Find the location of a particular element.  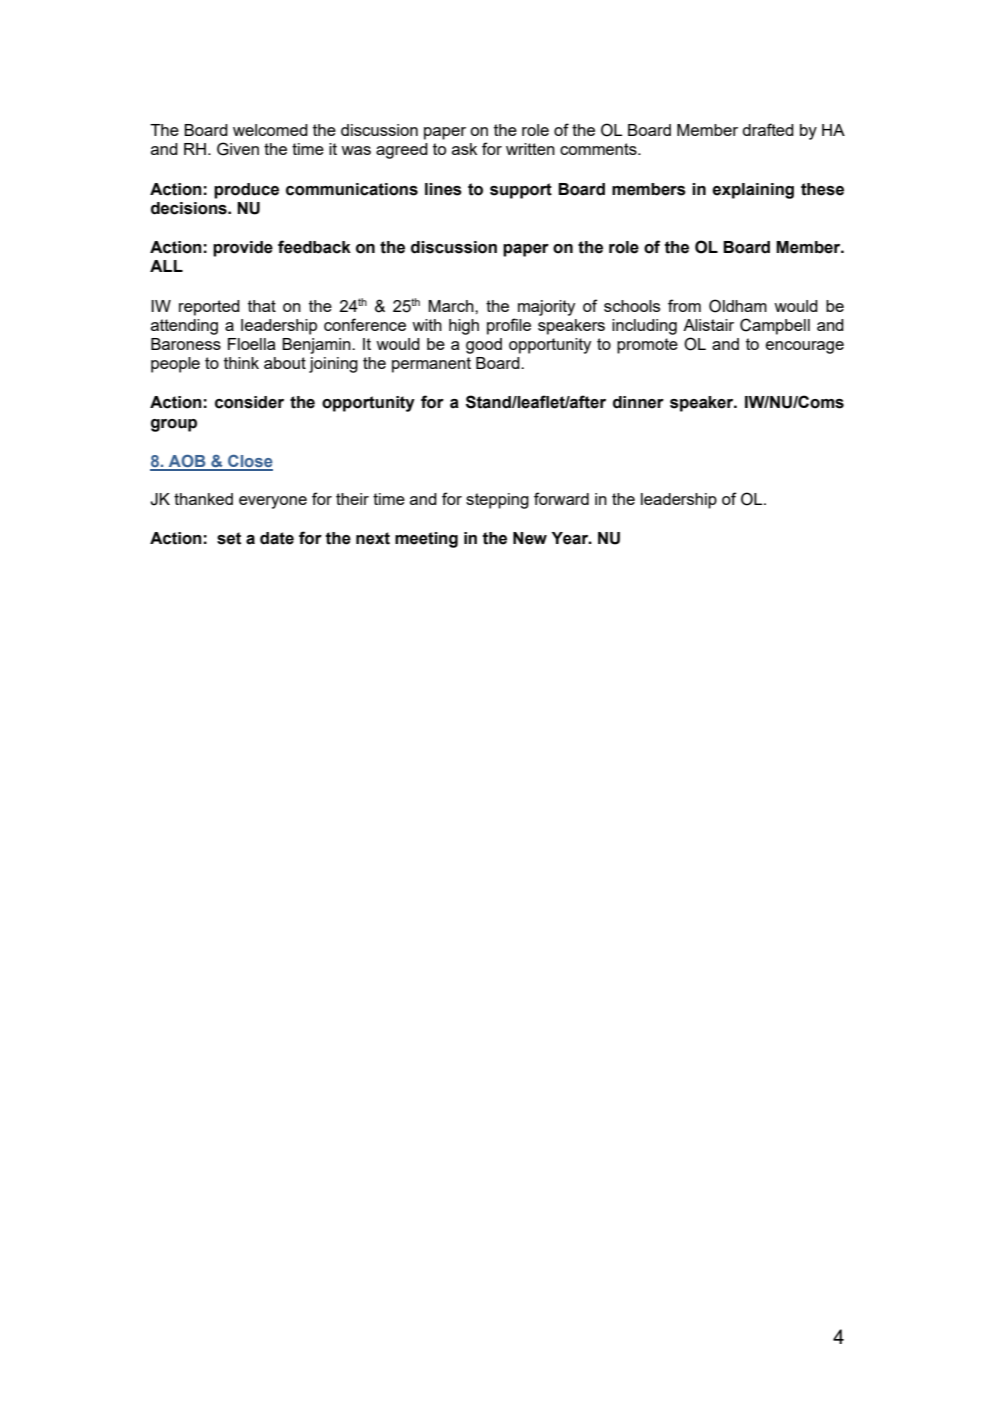

explaining is located at coordinates (753, 191).
